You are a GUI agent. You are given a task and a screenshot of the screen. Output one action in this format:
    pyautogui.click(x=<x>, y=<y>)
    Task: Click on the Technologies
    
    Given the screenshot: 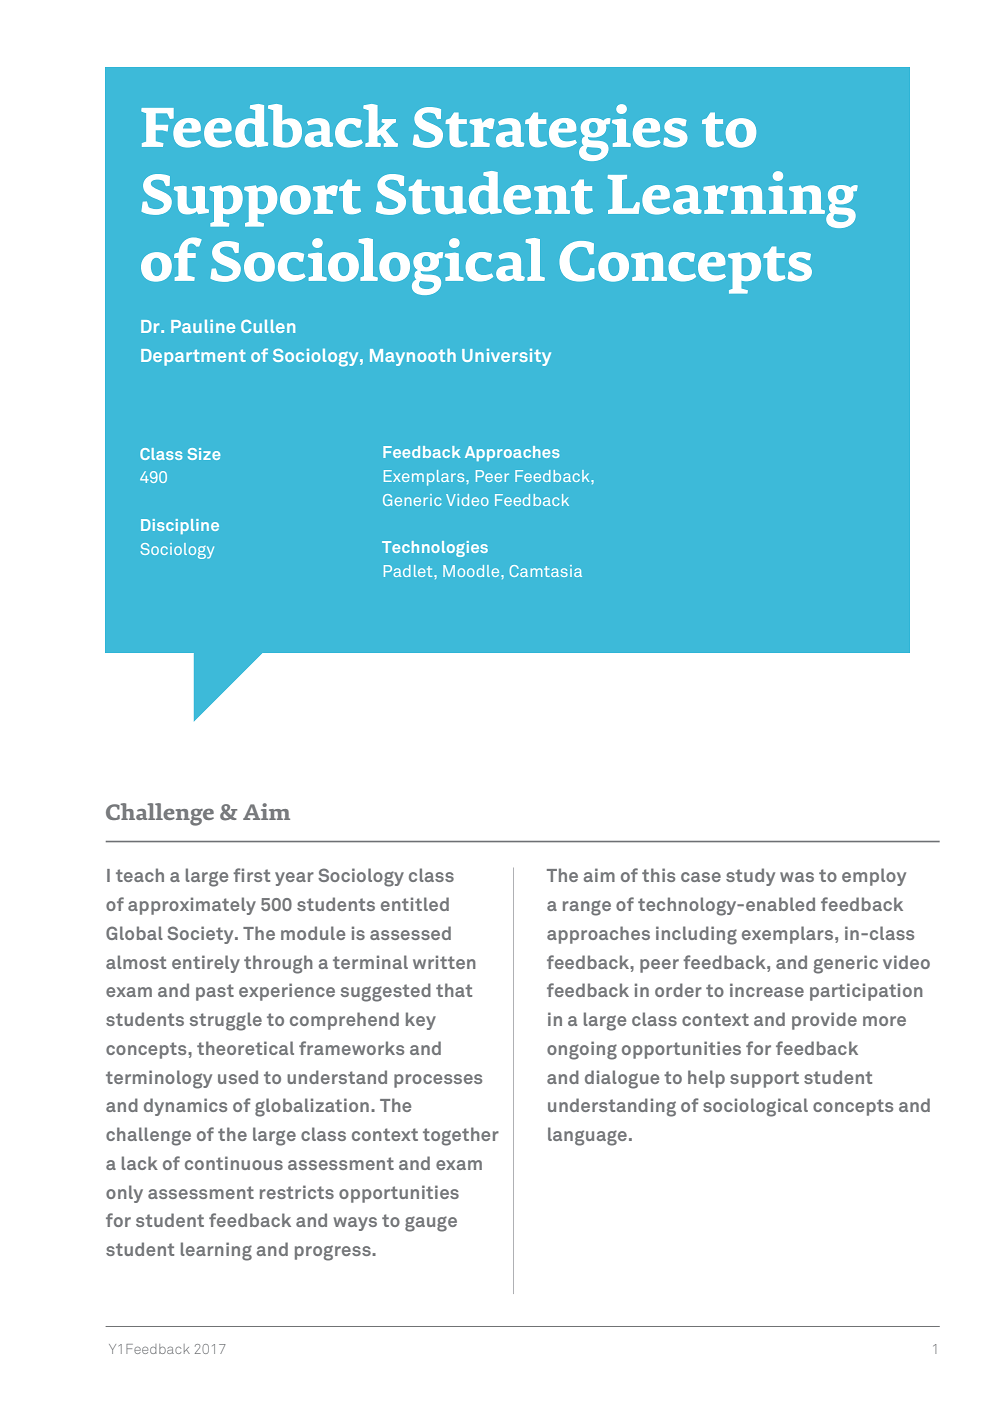 What is the action you would take?
    pyautogui.click(x=435, y=549)
